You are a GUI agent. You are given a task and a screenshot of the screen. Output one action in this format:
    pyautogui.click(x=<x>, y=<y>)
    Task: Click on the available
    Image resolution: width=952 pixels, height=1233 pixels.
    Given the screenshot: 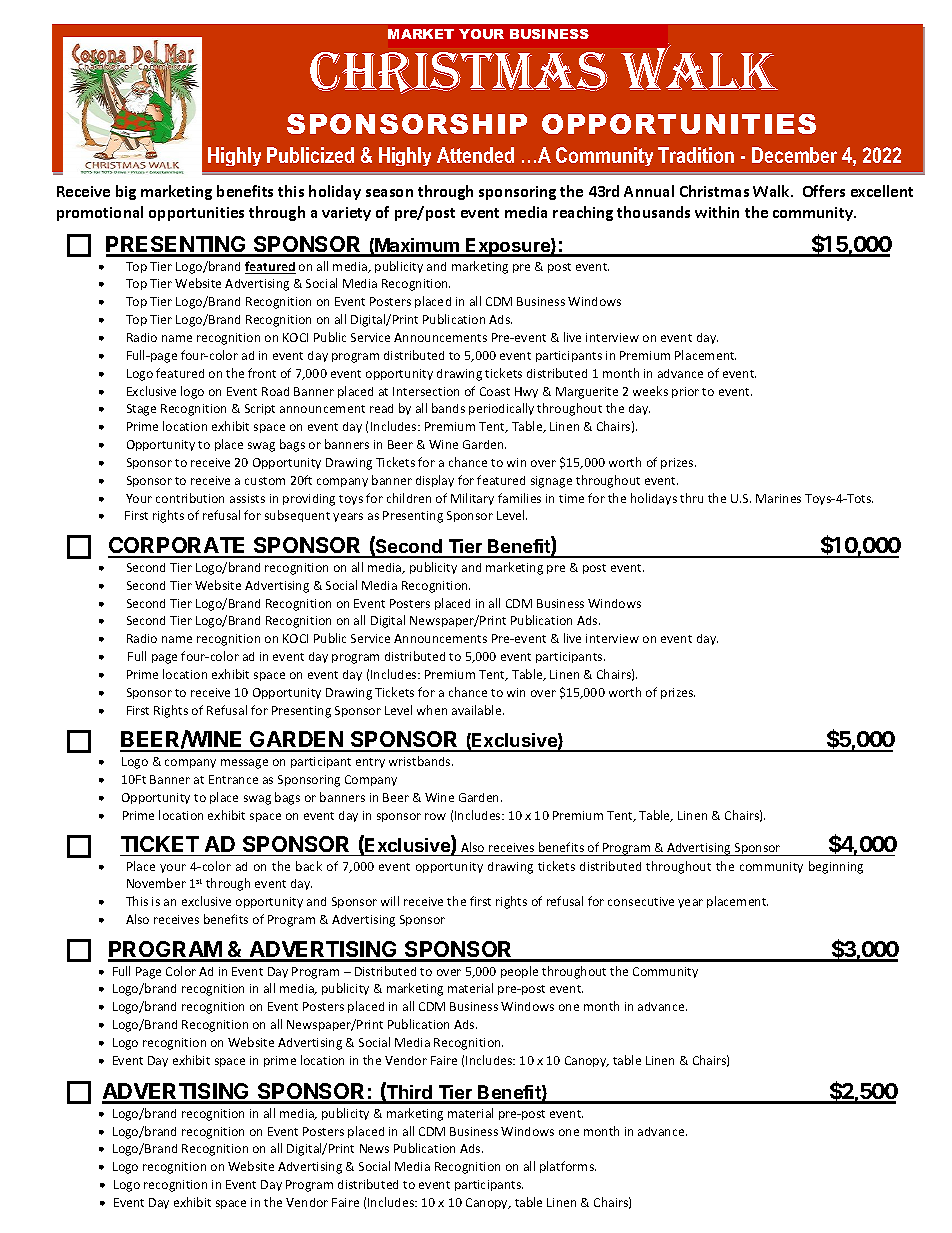 What is the action you would take?
    pyautogui.click(x=478, y=710)
